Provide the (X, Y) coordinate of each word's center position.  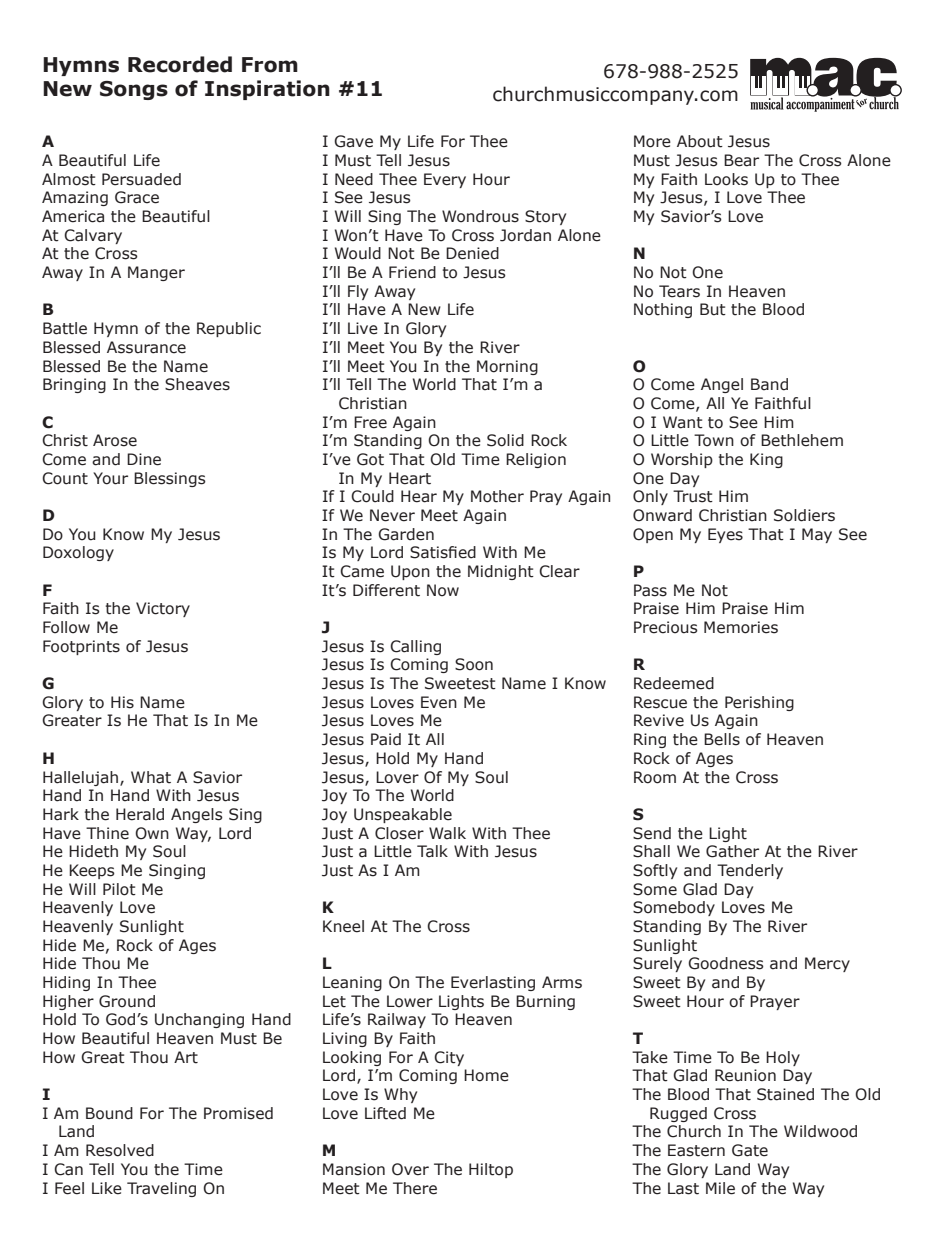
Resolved (120, 1150)
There (415, 1188)
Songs (134, 90)
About (700, 141)
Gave (353, 141)
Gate (750, 1150)
